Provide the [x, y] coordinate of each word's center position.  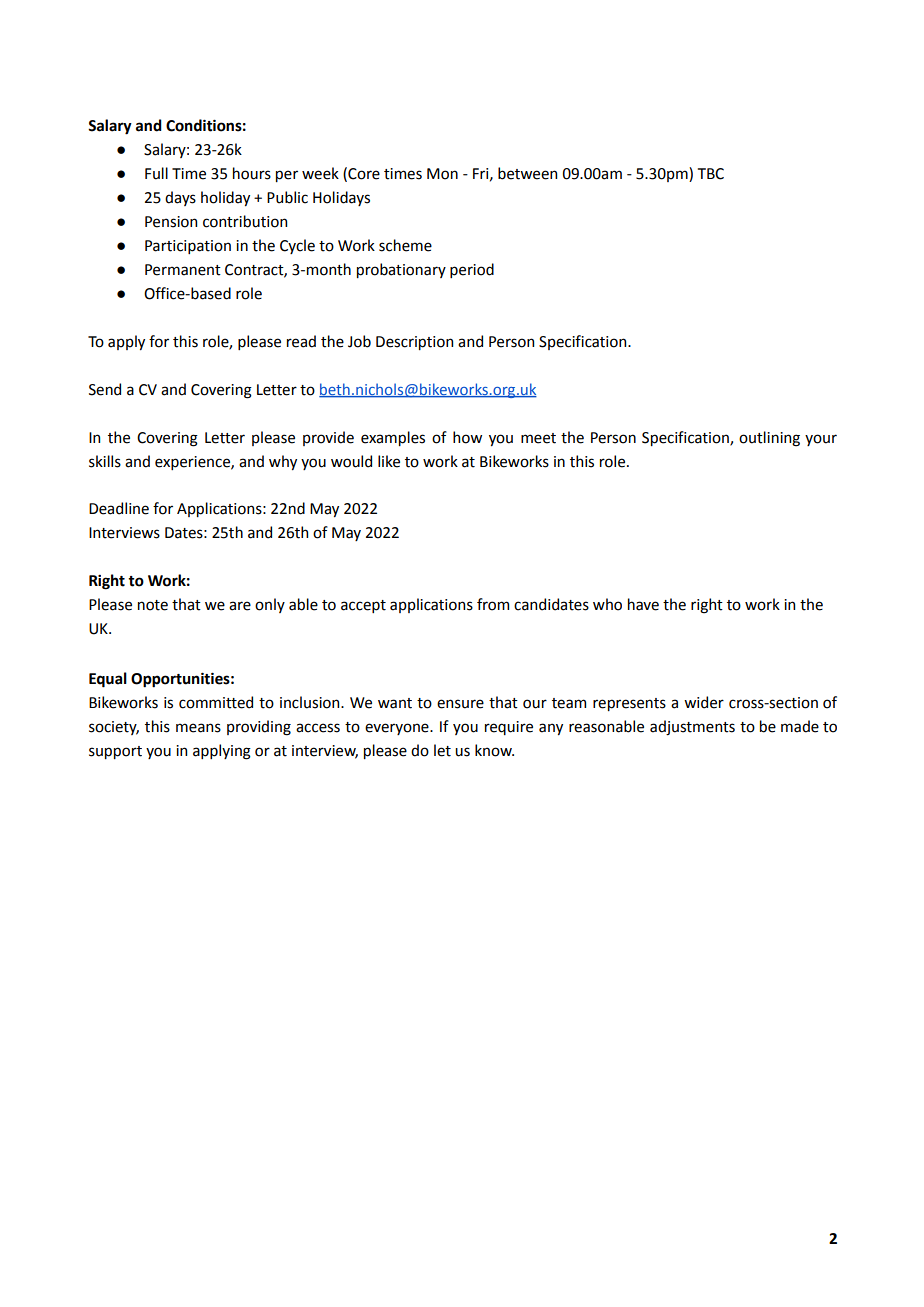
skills [105, 461]
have [643, 604]
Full [156, 173]
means [198, 728]
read [301, 341]
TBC [711, 174]
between [527, 173]
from [493, 604]
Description [414, 343]
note [153, 605]
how [467, 437]
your [821, 440]
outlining [769, 439]
